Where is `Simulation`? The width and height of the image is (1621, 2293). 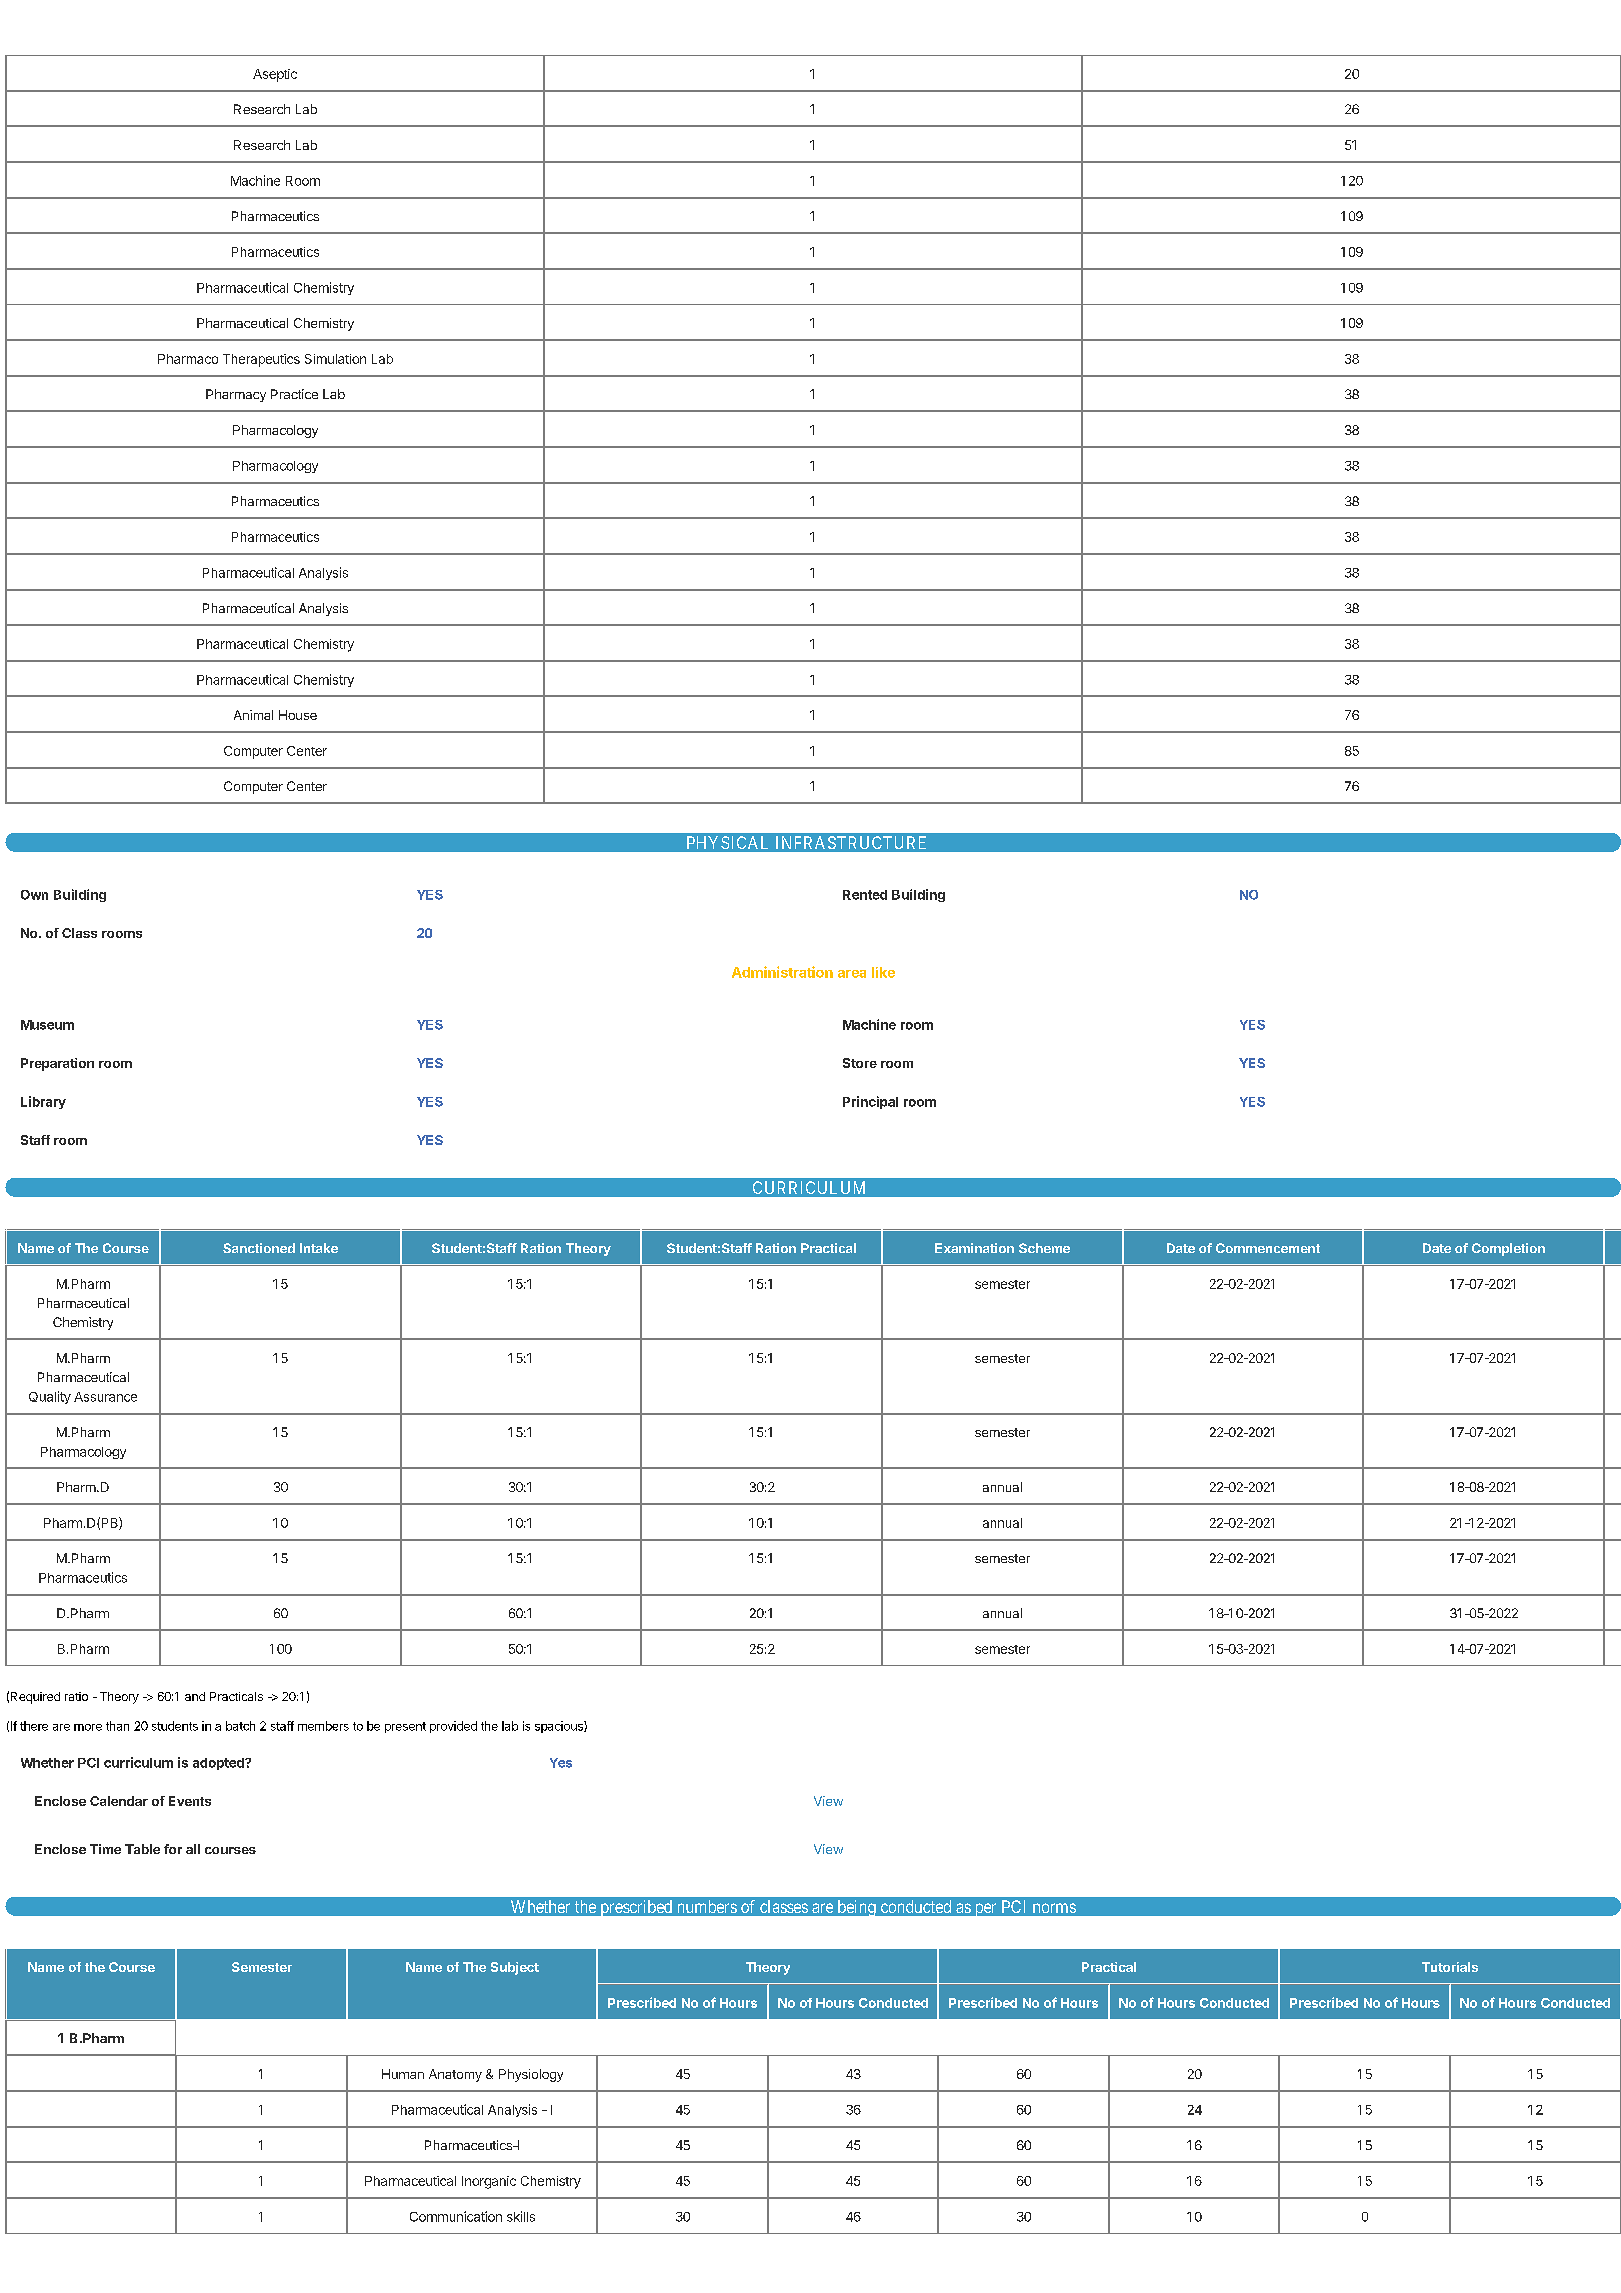 Simulation is located at coordinates (335, 359).
